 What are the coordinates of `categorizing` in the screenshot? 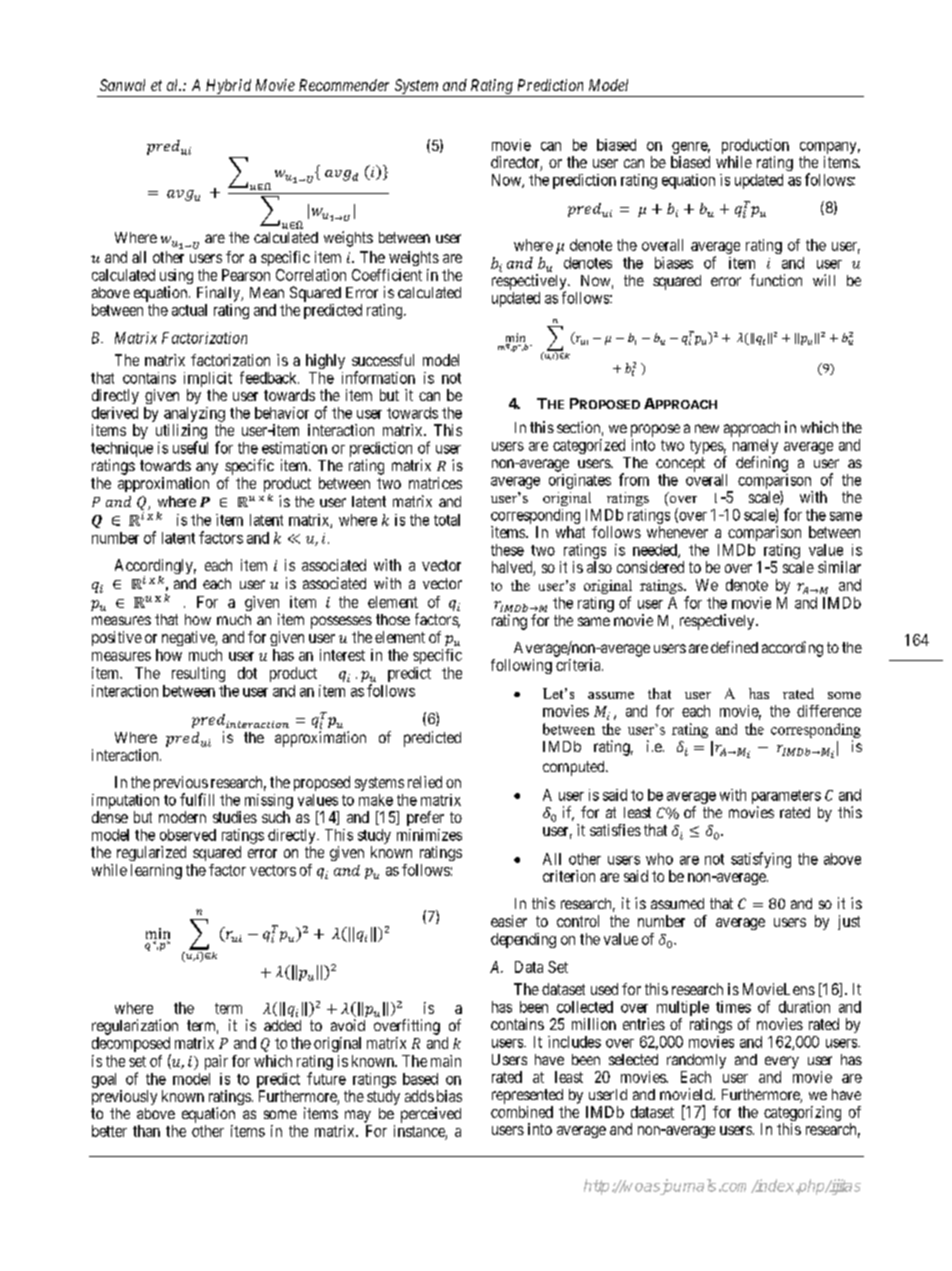 It's located at (802, 1115).
